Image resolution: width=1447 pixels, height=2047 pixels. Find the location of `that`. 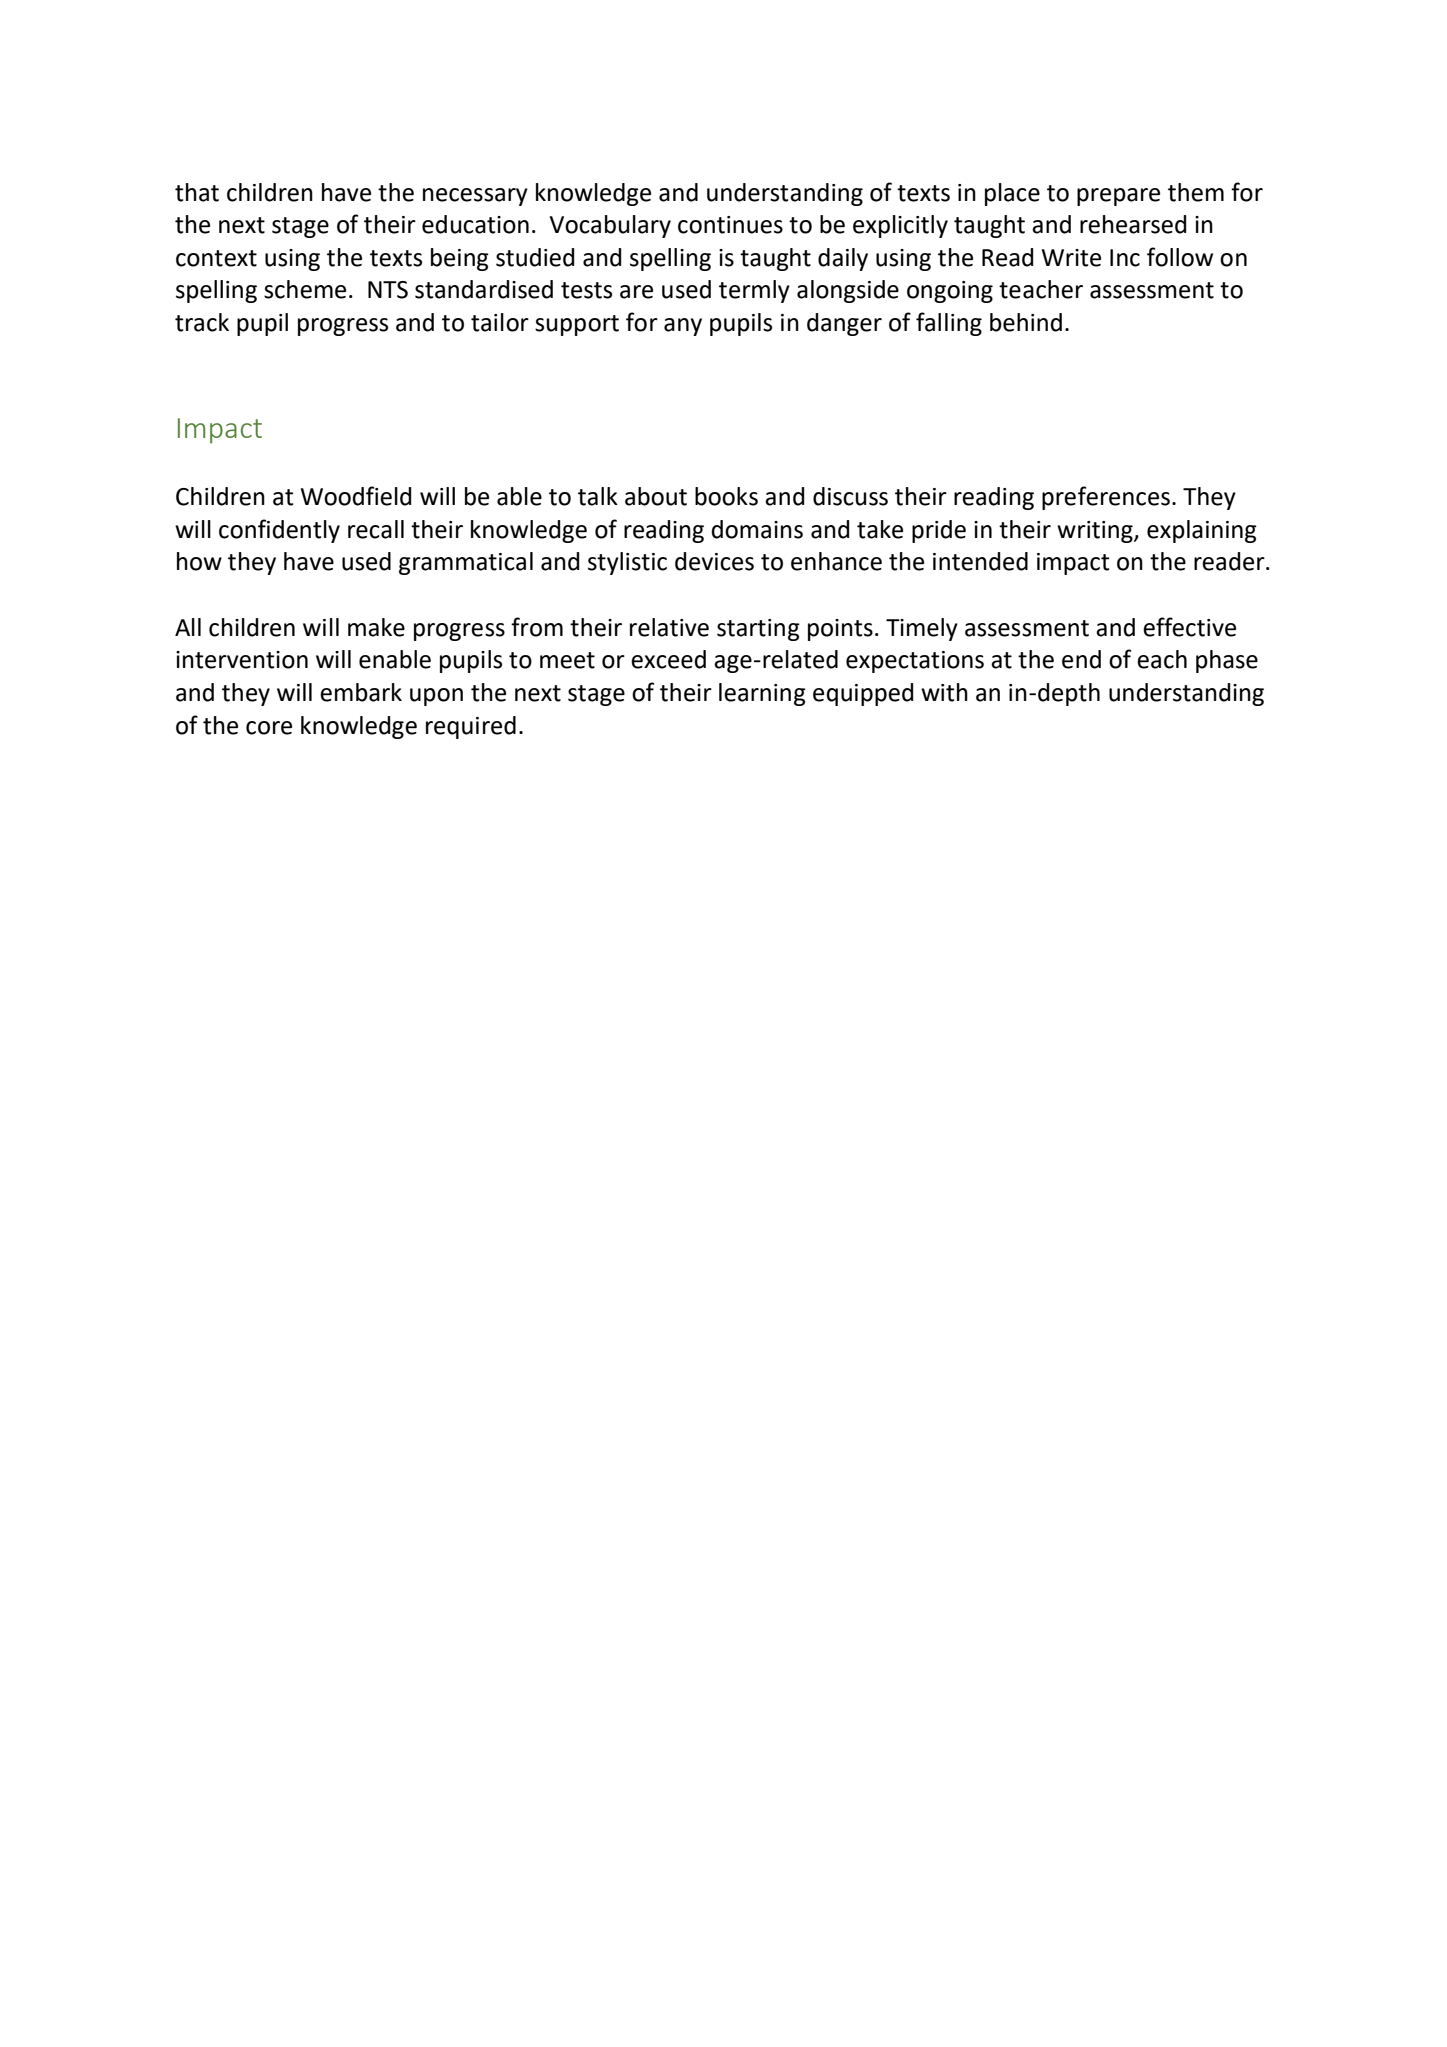

that is located at coordinates (197, 192).
